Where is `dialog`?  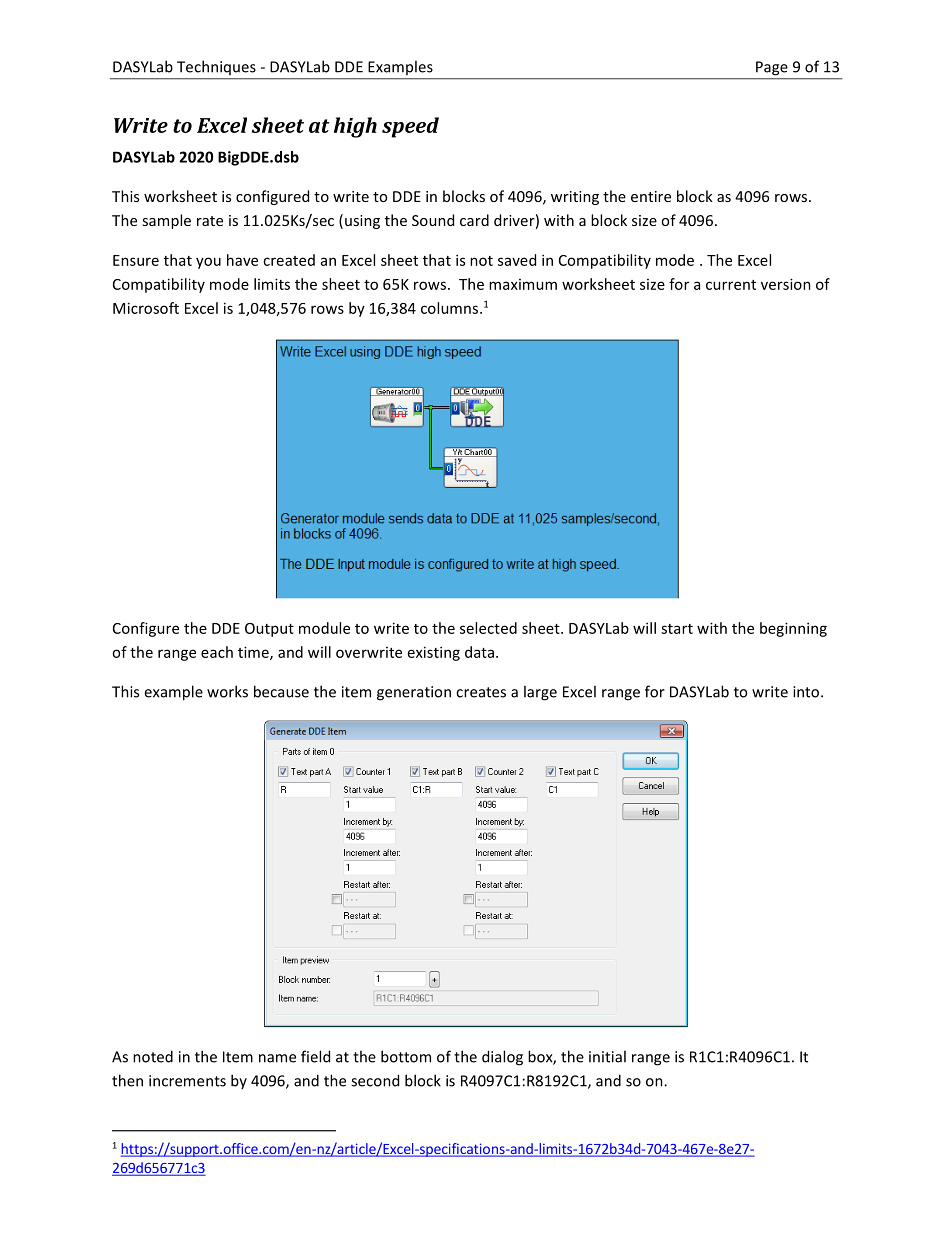 dialog is located at coordinates (502, 1058).
